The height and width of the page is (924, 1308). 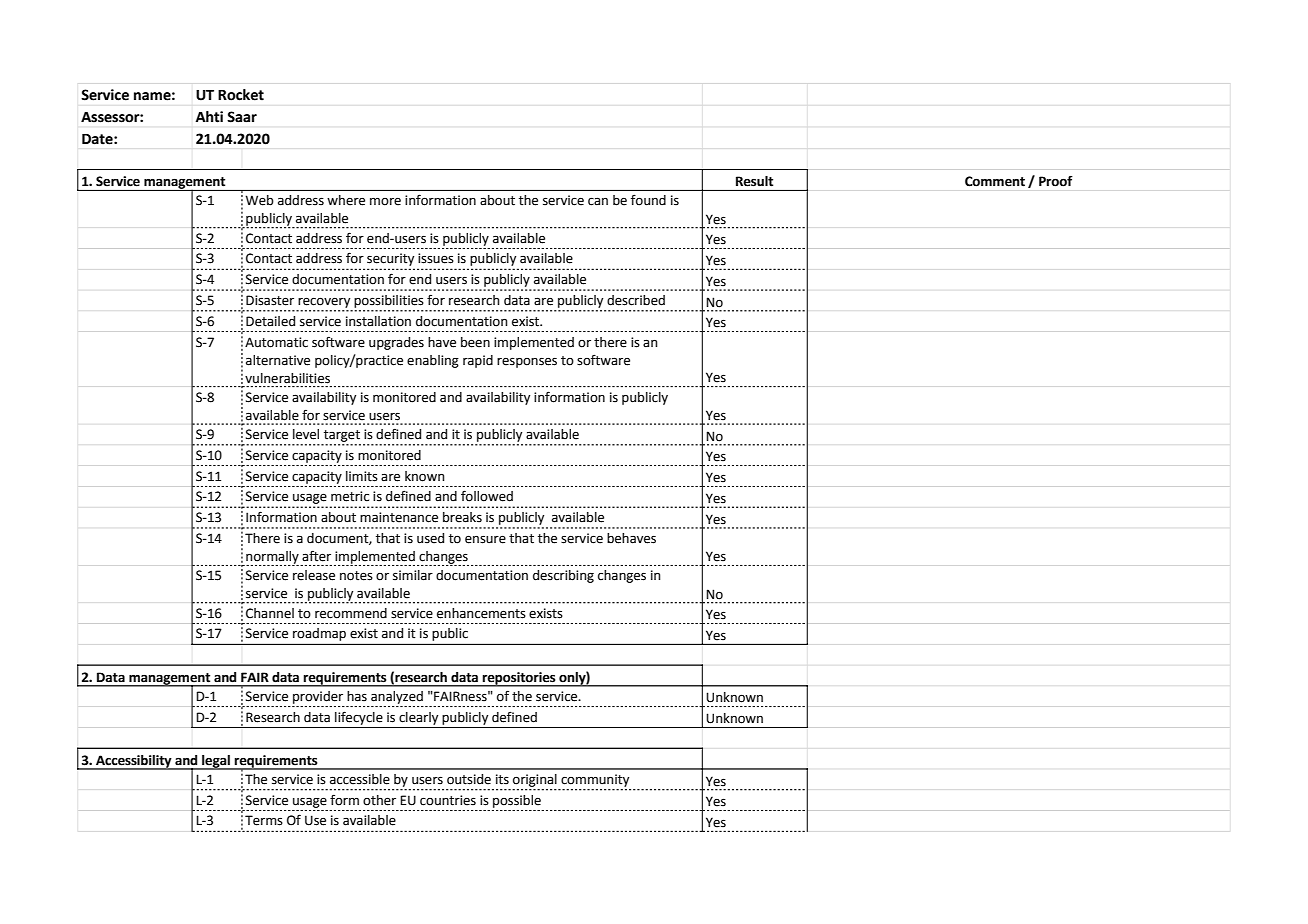 I want to click on Disaster, so click(x=270, y=300).
